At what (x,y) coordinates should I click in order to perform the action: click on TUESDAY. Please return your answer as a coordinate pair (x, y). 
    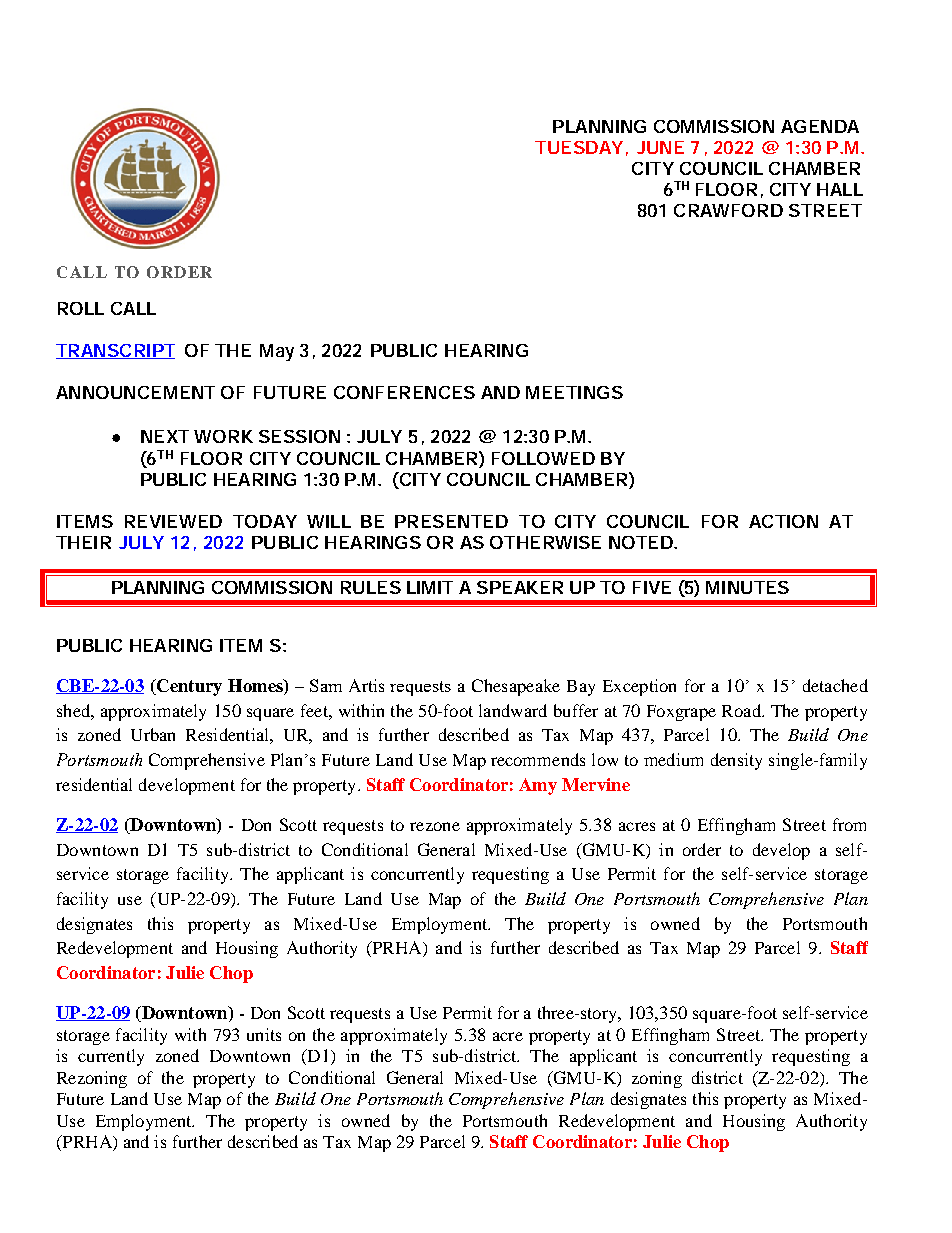
    Looking at the image, I should click on (579, 147).
